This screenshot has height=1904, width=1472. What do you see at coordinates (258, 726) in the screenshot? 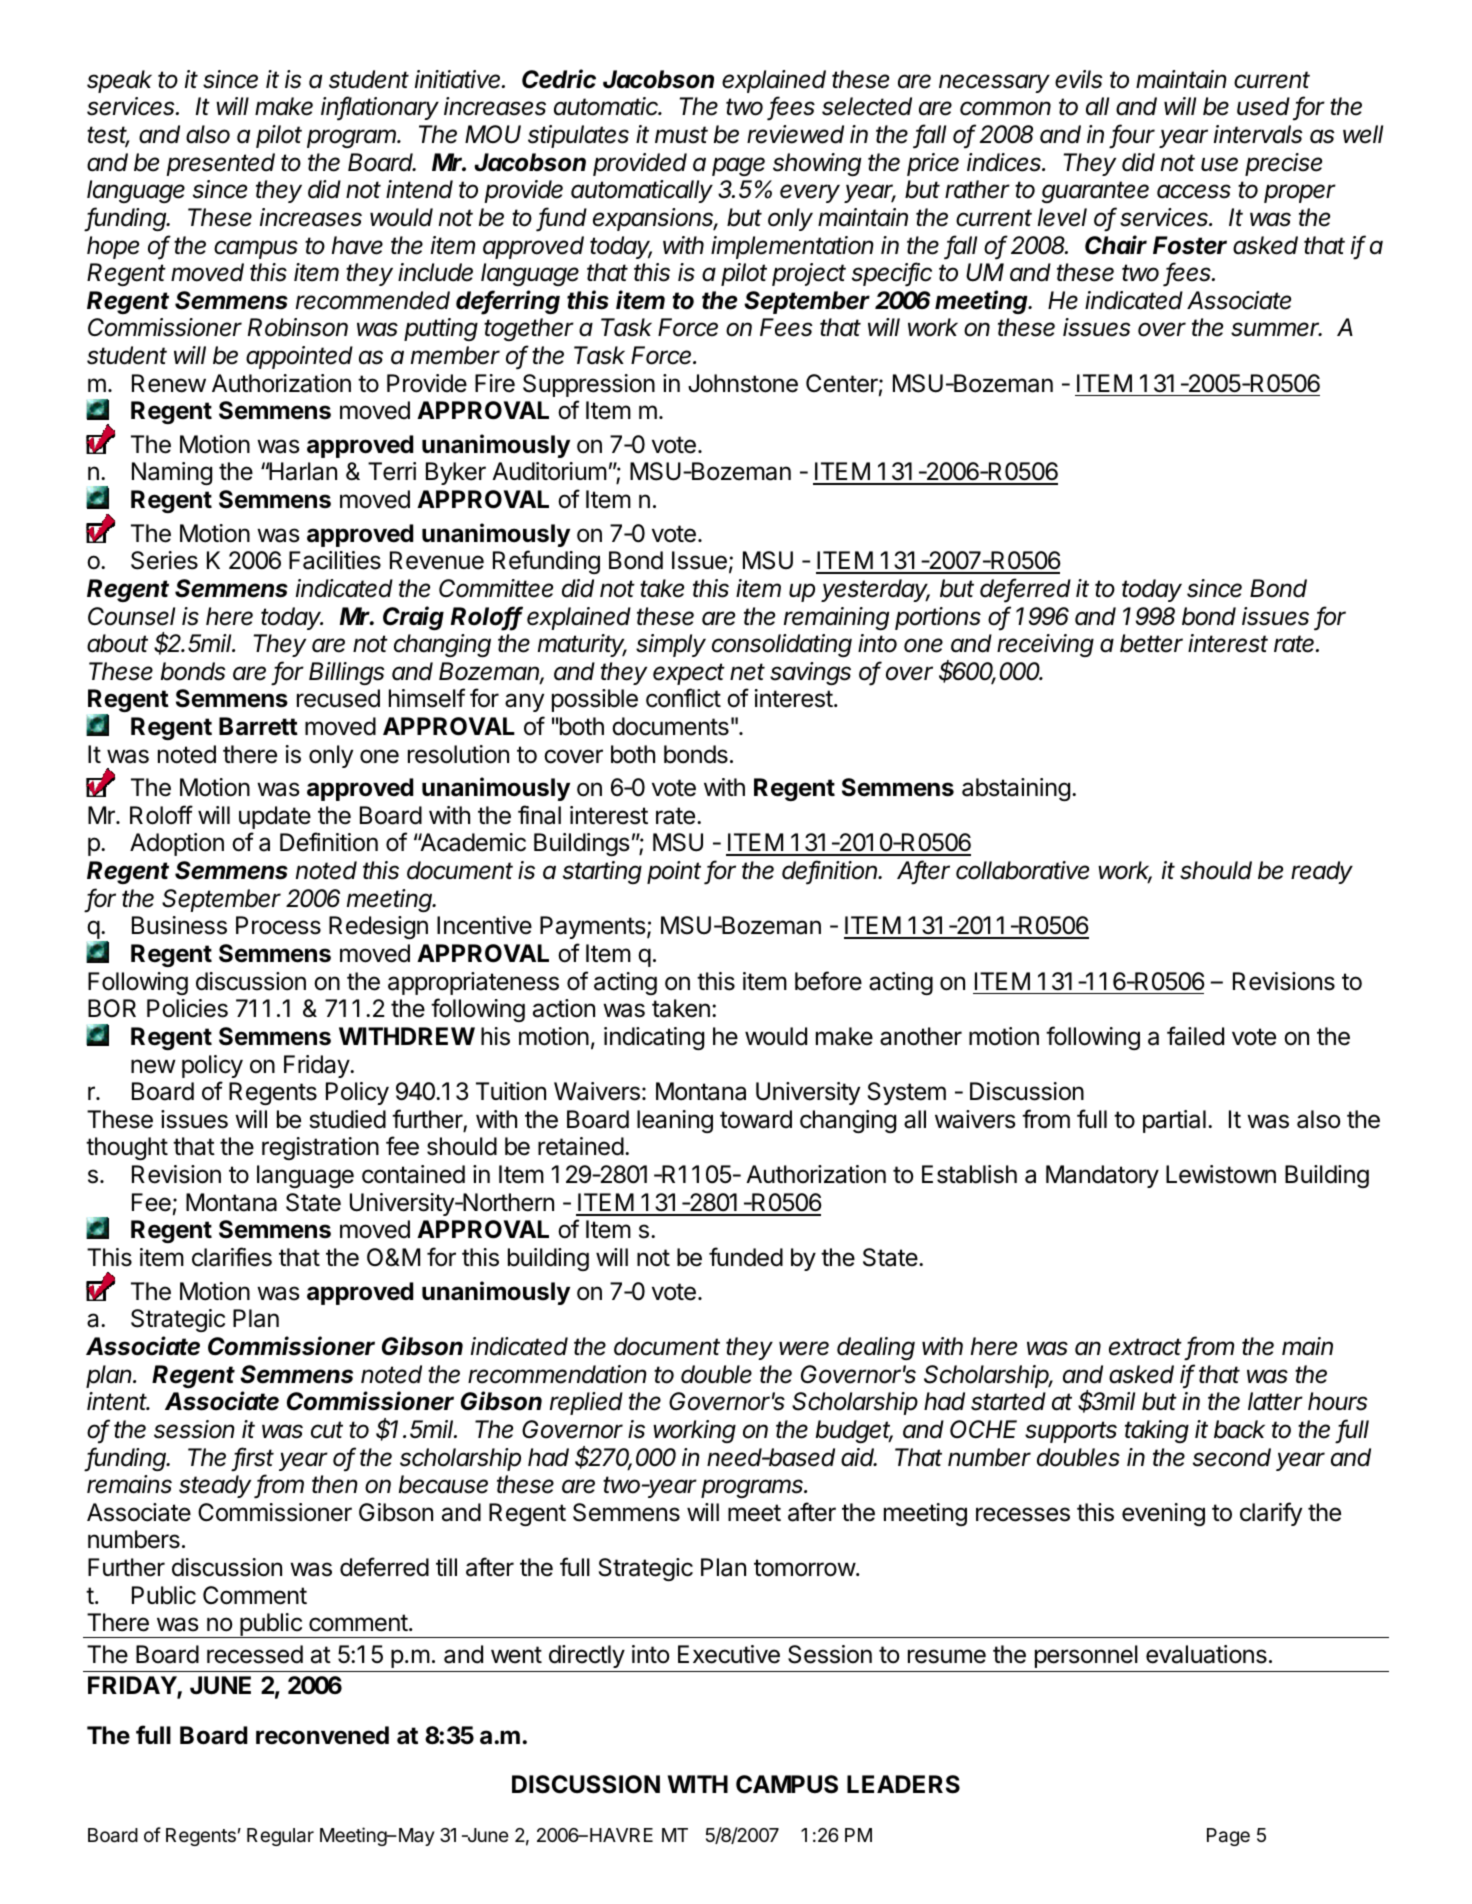
I see `Barrett` at bounding box center [258, 726].
